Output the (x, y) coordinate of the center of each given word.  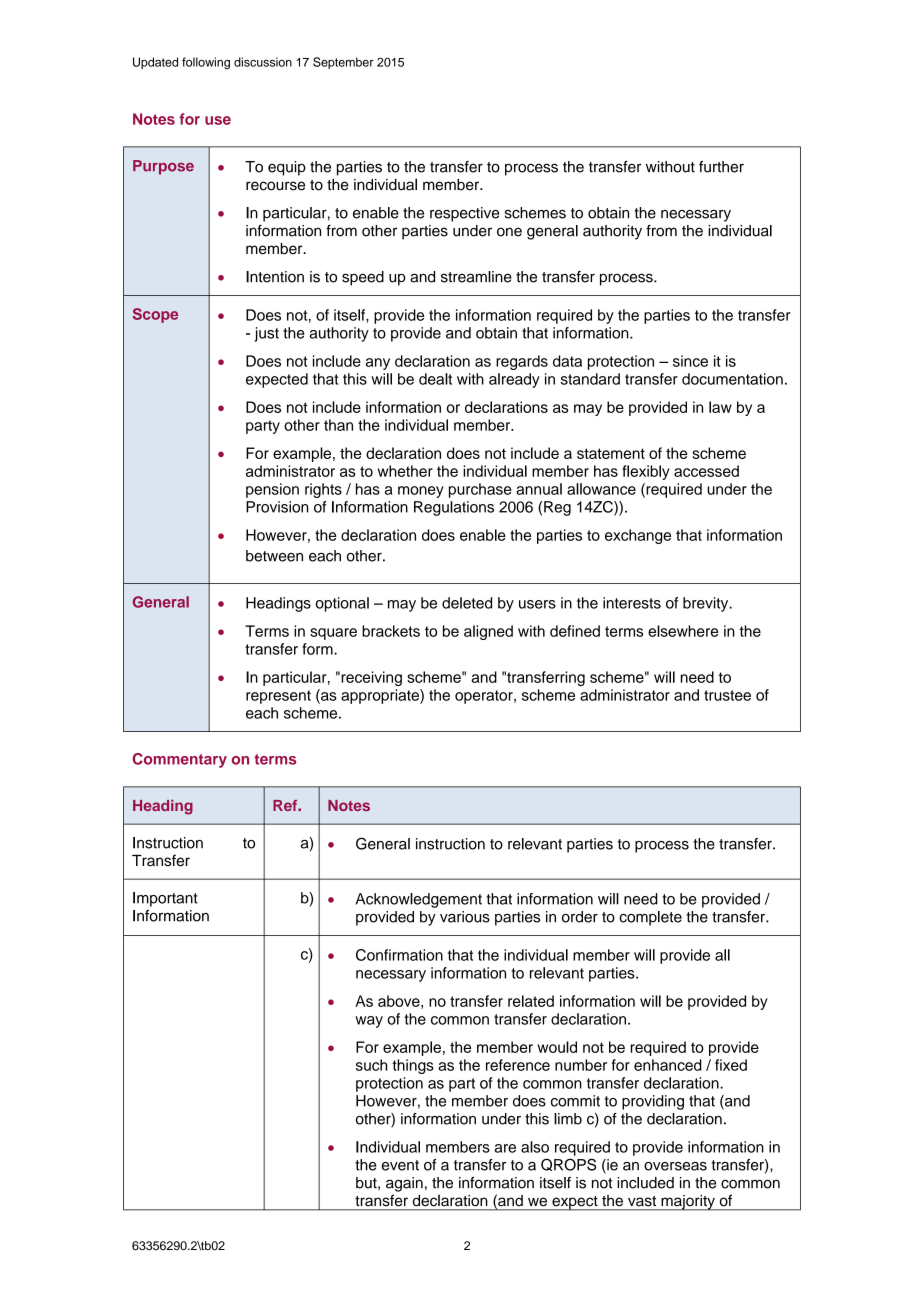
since (690, 361)
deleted (467, 603)
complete (650, 918)
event (400, 1165)
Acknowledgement (419, 900)
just (267, 334)
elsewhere (683, 631)
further (721, 167)
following (206, 63)
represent (278, 697)
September (343, 63)
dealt (435, 379)
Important (165, 899)
